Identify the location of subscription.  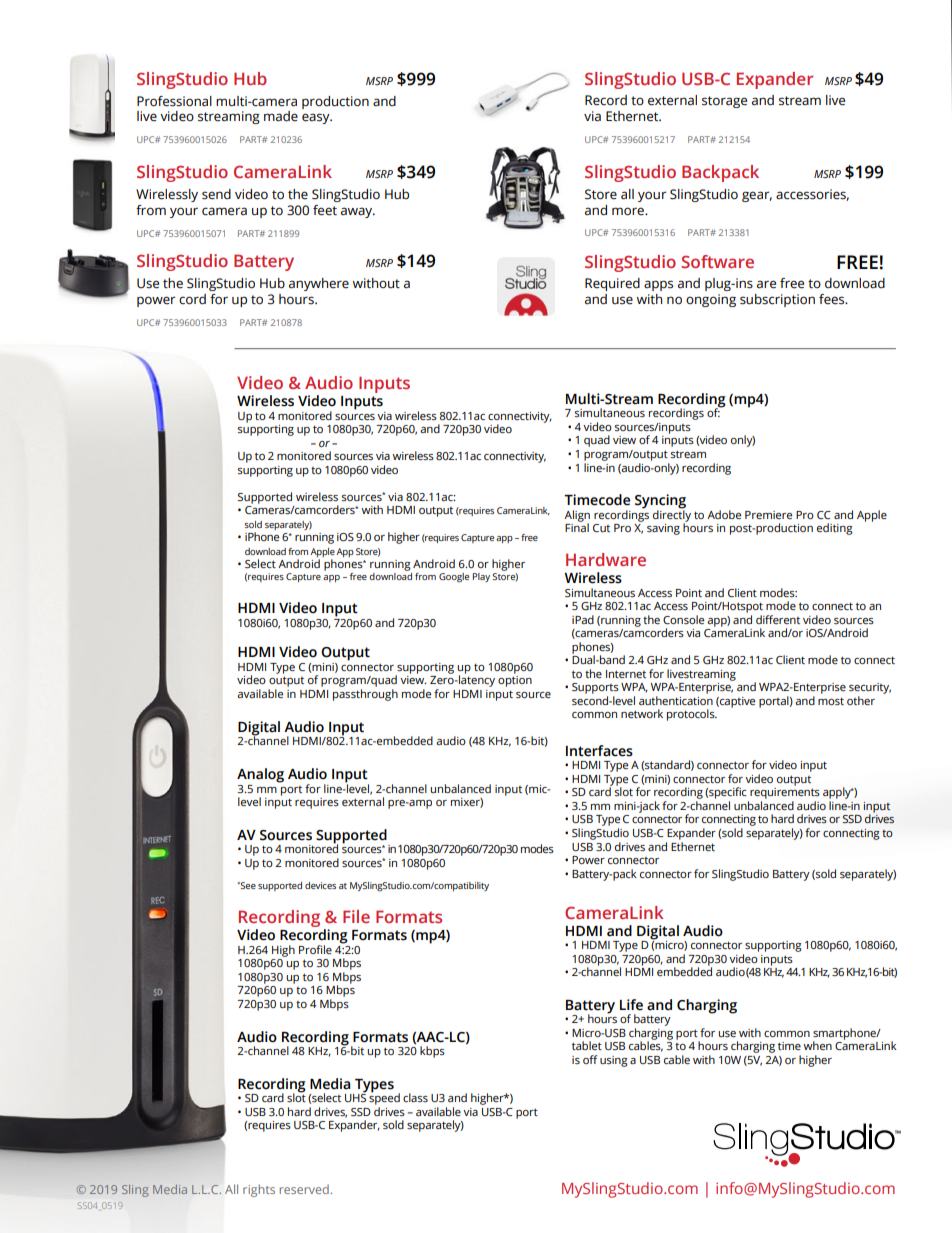
(777, 300).
